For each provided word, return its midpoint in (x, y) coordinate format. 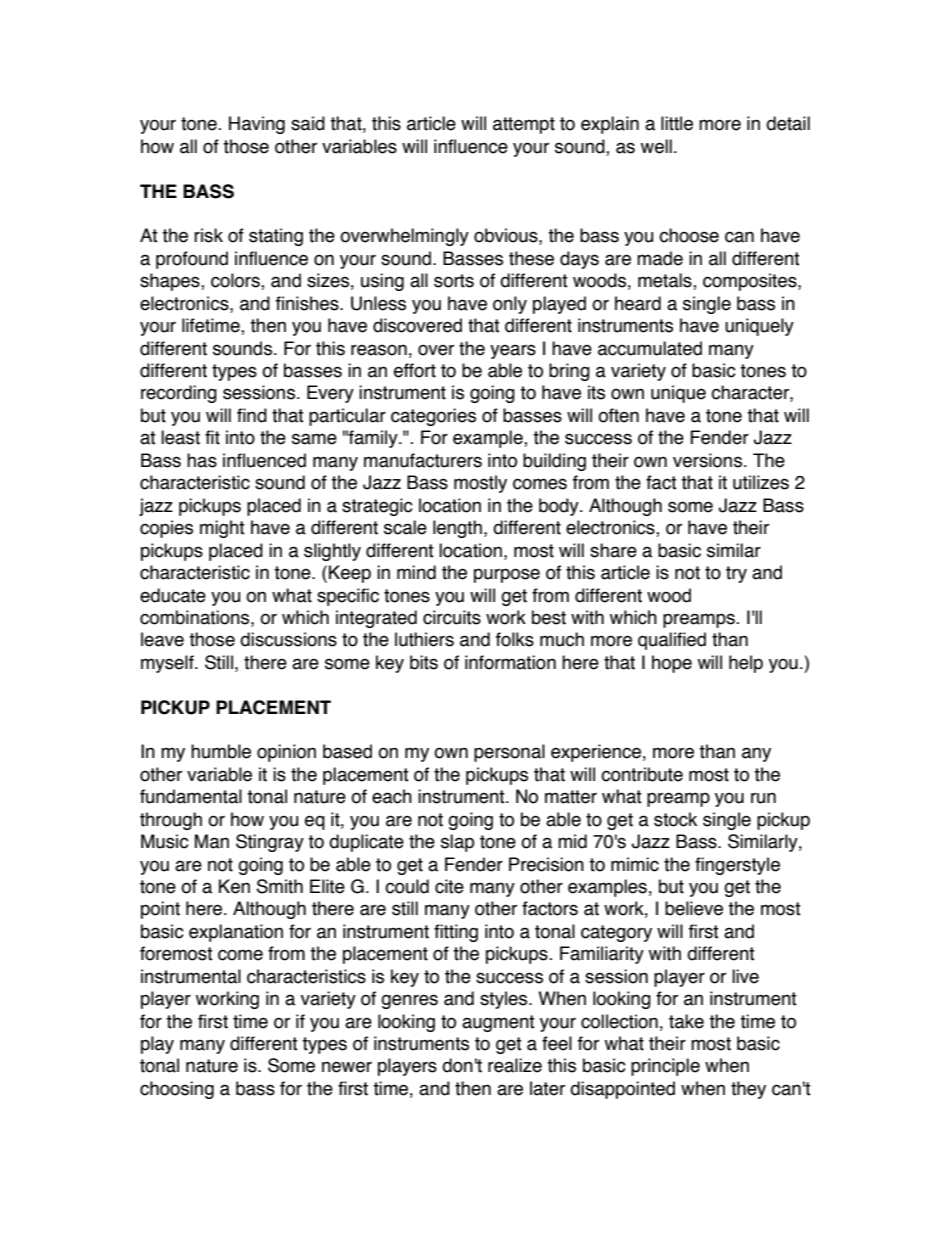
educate (173, 595)
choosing (177, 1090)
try (736, 574)
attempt (524, 125)
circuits (452, 617)
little (677, 123)
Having (257, 125)
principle (665, 1067)
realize (515, 1065)
